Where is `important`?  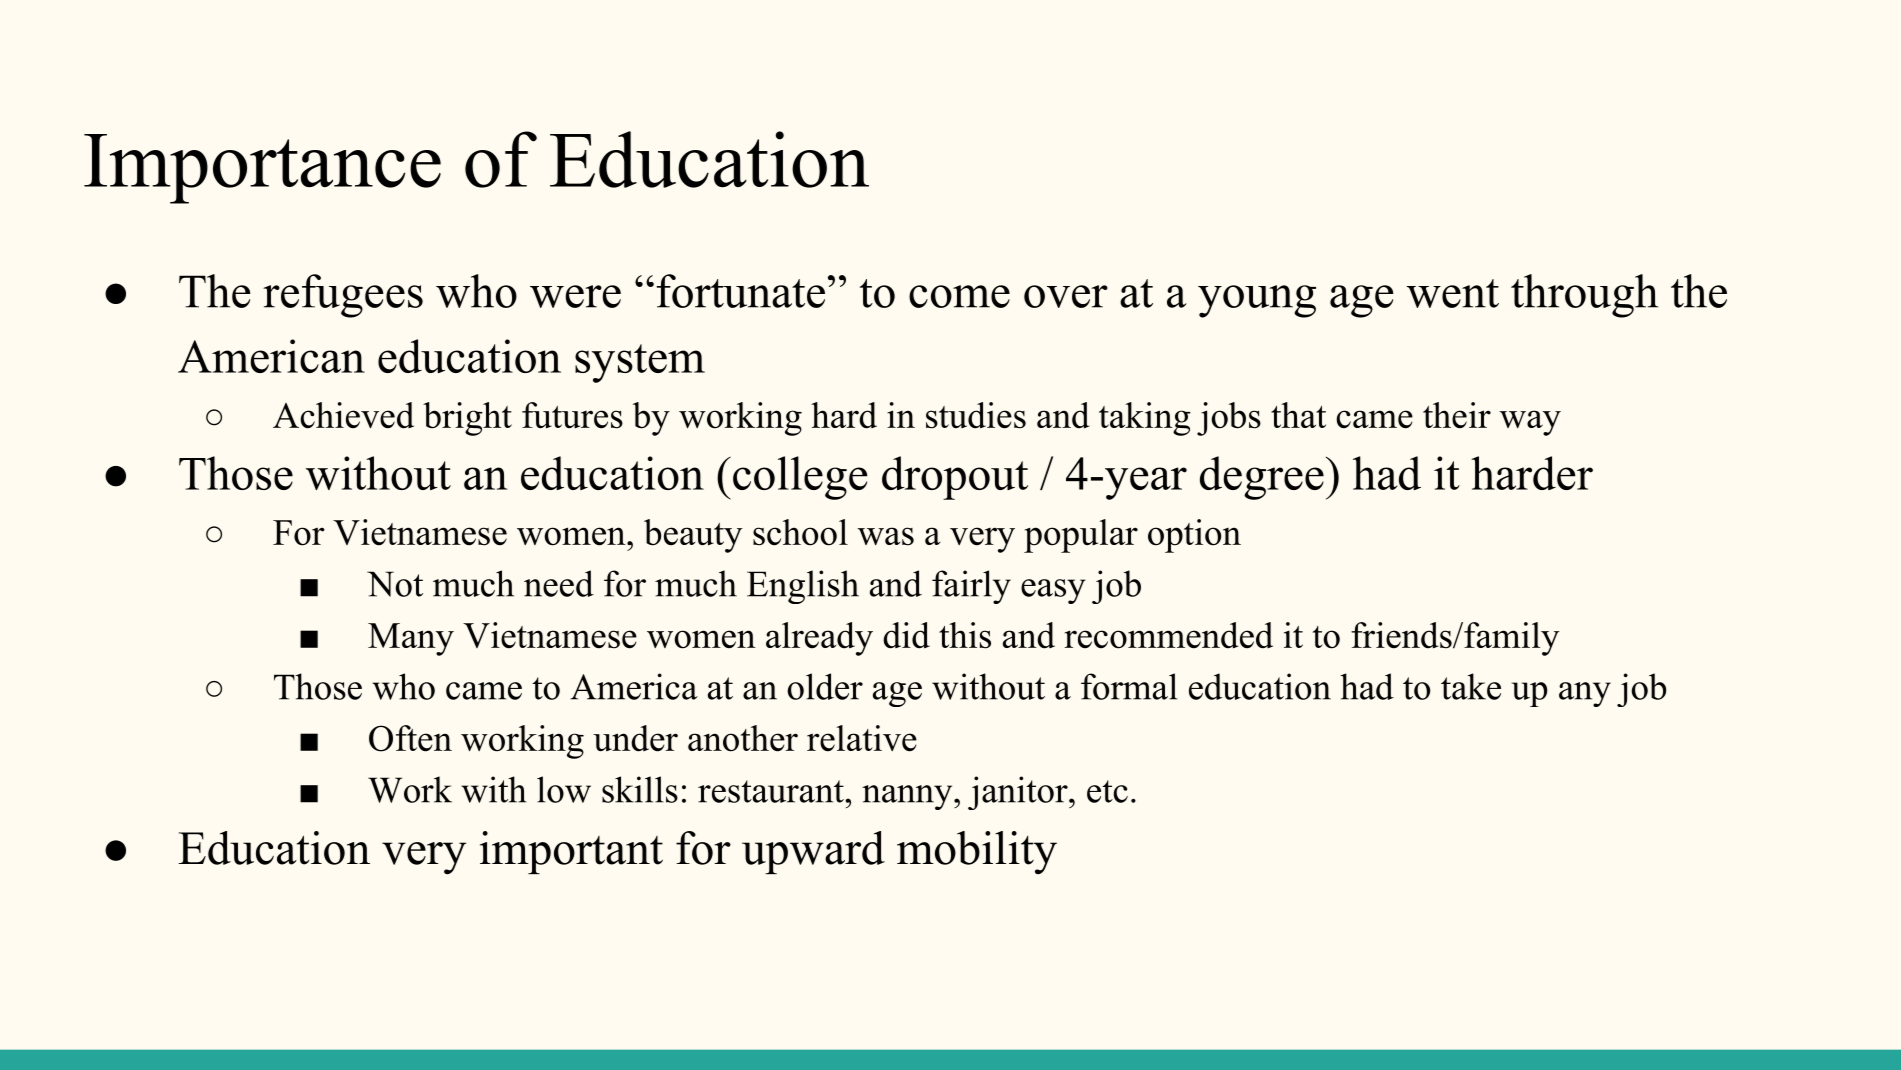 important is located at coordinates (571, 852).
